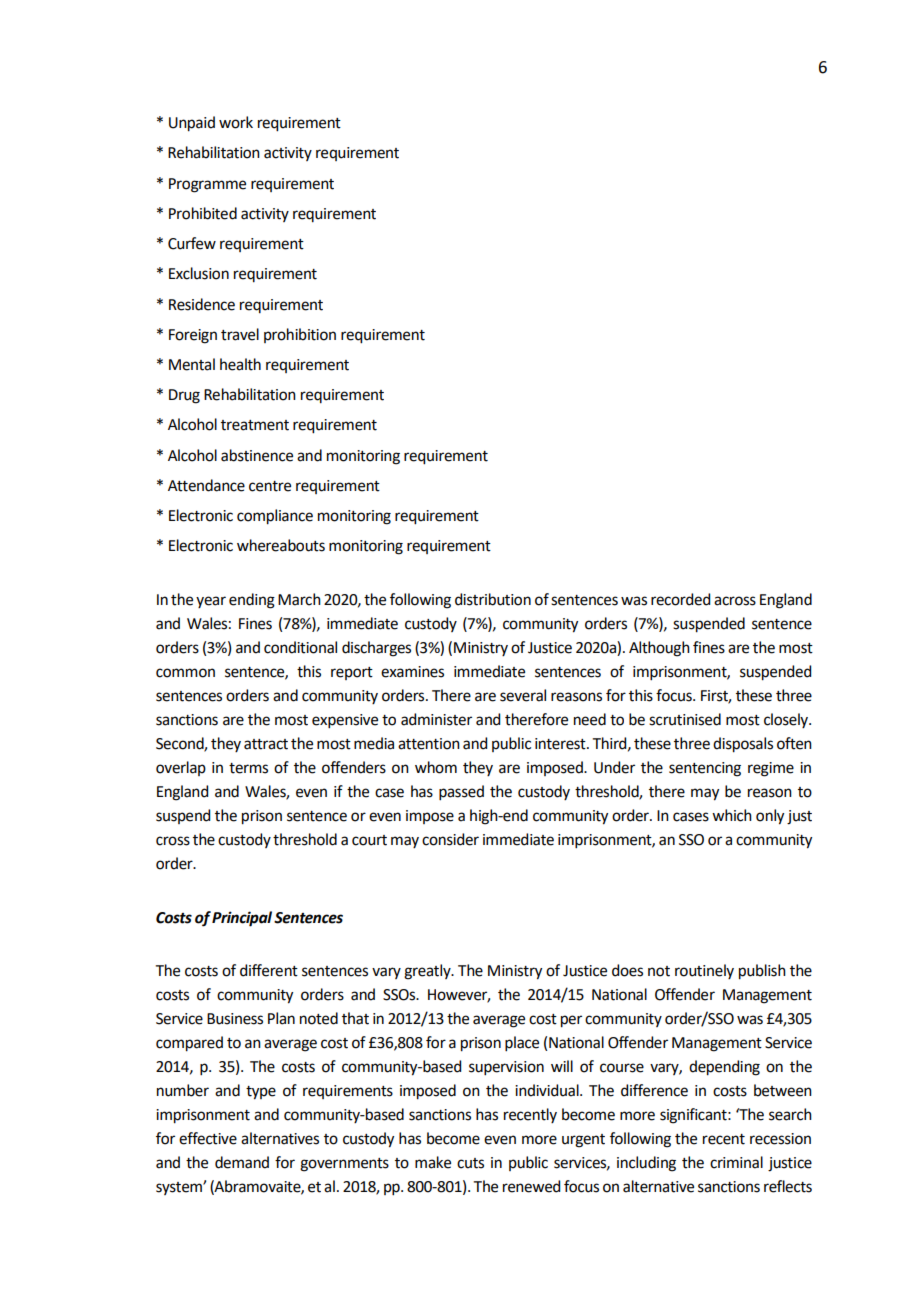 Image resolution: width=924 pixels, height=1309 pixels. Describe the element at coordinates (300, 335) in the screenshot. I see `prohibition` at that location.
